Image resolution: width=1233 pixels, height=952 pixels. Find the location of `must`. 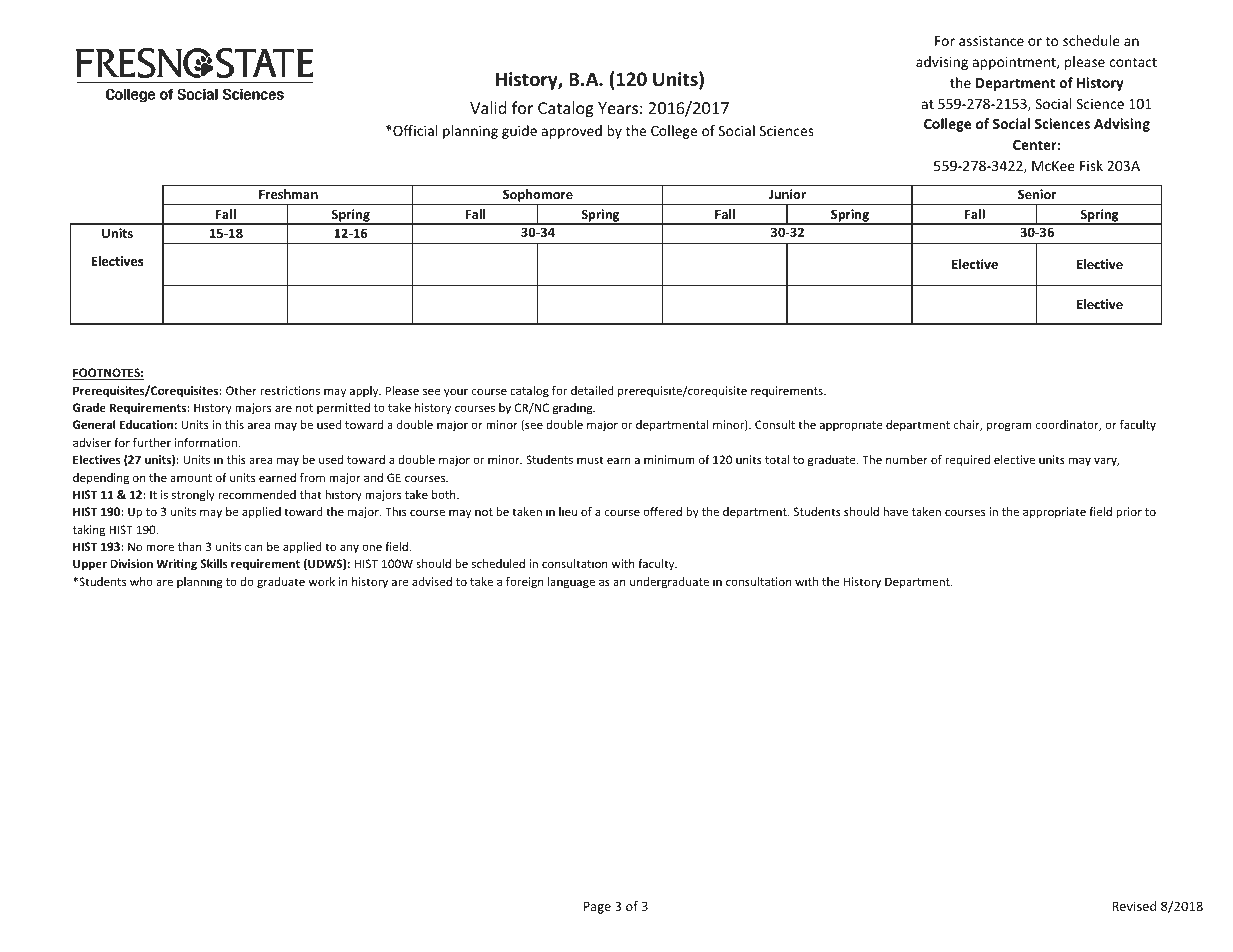

must is located at coordinates (590, 460).
